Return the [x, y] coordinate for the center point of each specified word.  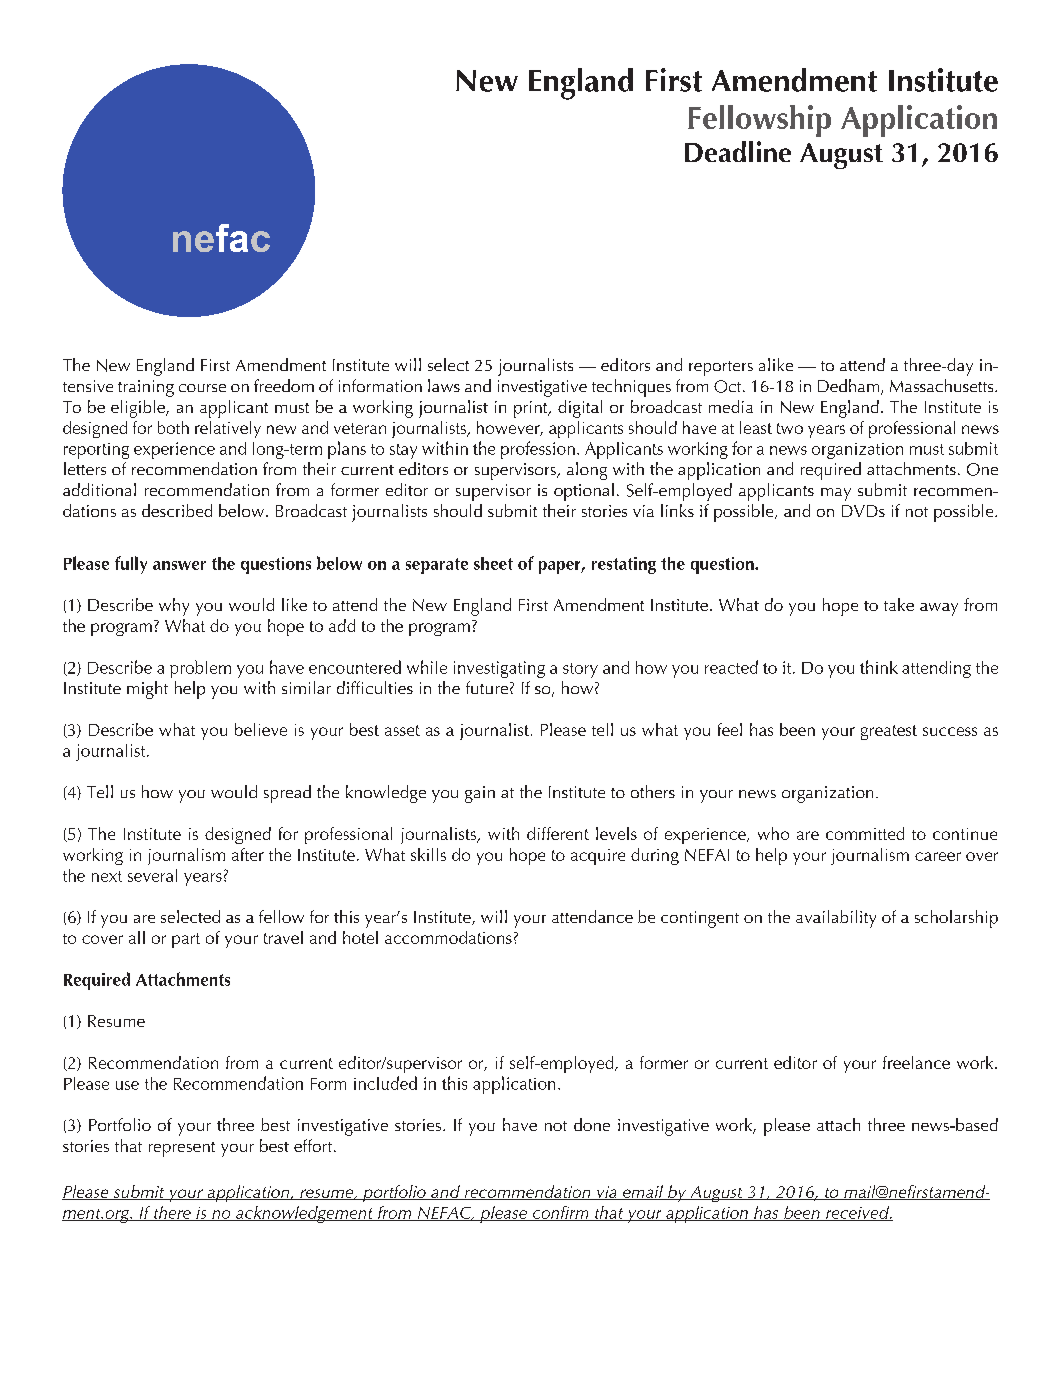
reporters [721, 368]
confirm [560, 1213]
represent [182, 1149]
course [202, 388]
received [857, 1213]
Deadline [738, 151]
